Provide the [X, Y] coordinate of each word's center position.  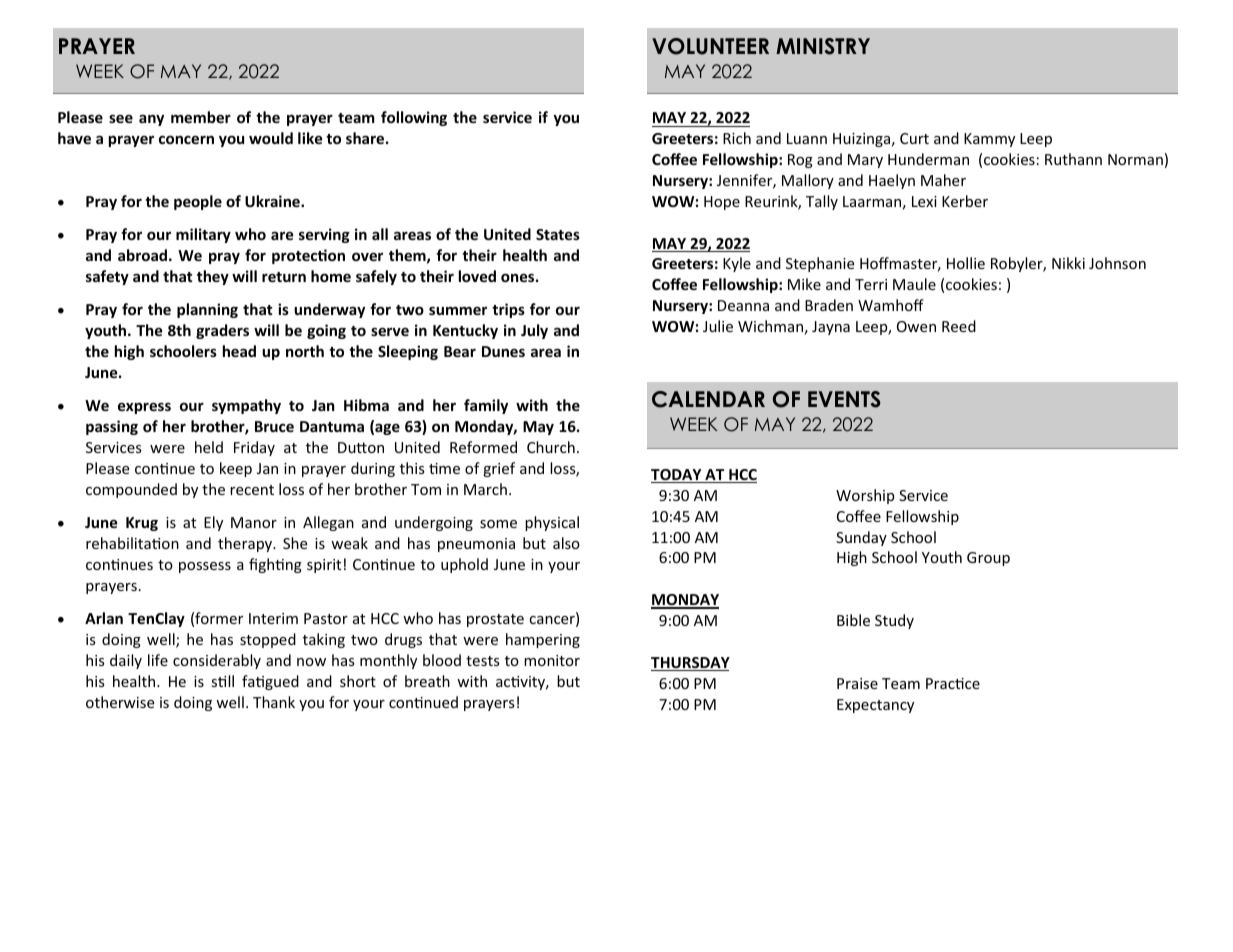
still [222, 681]
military [203, 235]
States [558, 234]
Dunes [503, 351]
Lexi [924, 201]
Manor [254, 522]
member [201, 117]
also [566, 543]
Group [988, 559]
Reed [959, 326]
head [239, 351]
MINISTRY [823, 46]
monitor [552, 660]
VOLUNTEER [710, 46]
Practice [953, 683]
